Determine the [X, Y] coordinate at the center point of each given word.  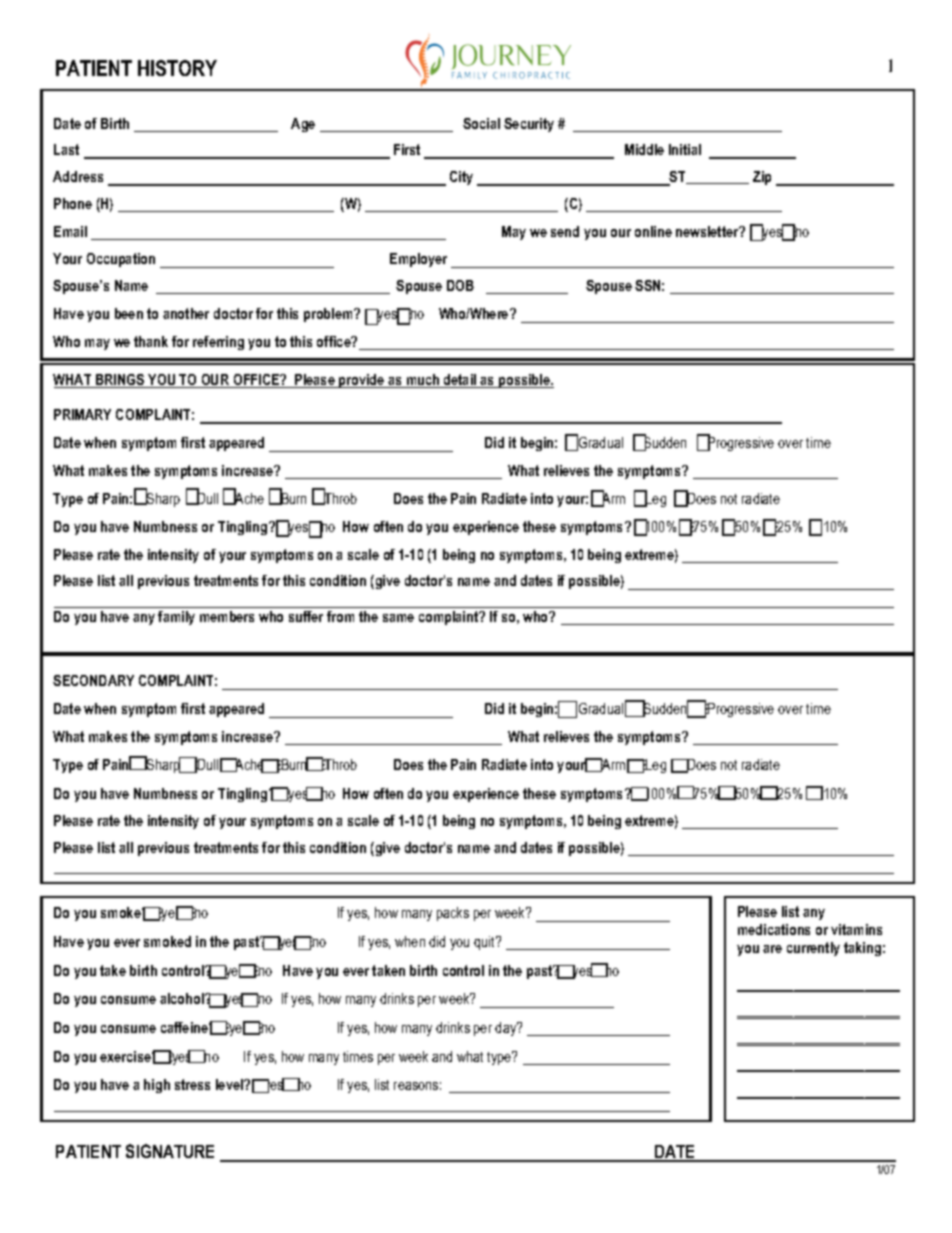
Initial [685, 149]
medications [774, 929]
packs [453, 914]
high [157, 1086]
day [507, 1029]
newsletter [708, 231]
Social [481, 123]
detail [460, 381]
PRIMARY [82, 414]
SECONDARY [93, 680]
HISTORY [177, 68]
